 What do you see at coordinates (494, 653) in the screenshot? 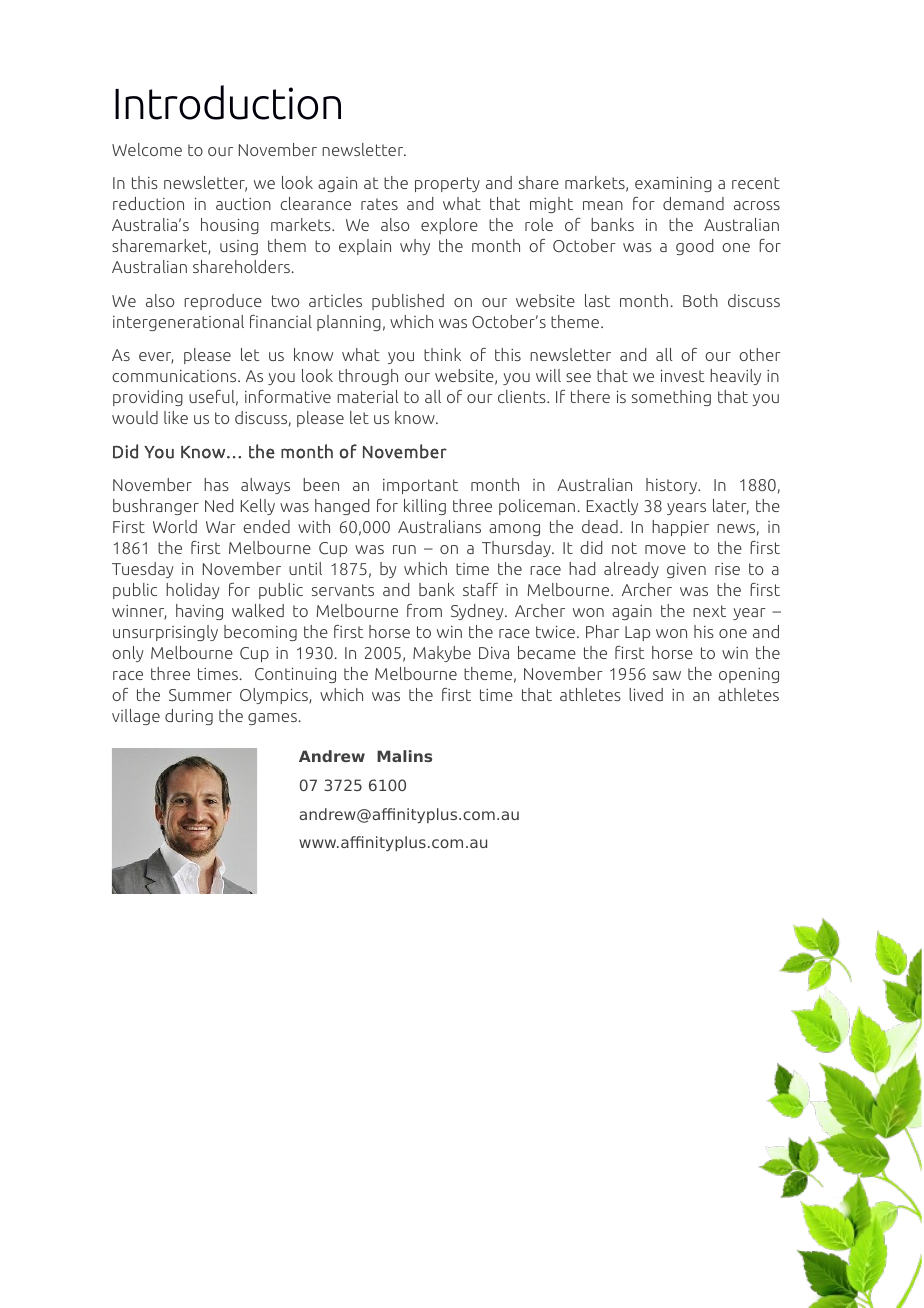
I see `Diva` at bounding box center [494, 653].
